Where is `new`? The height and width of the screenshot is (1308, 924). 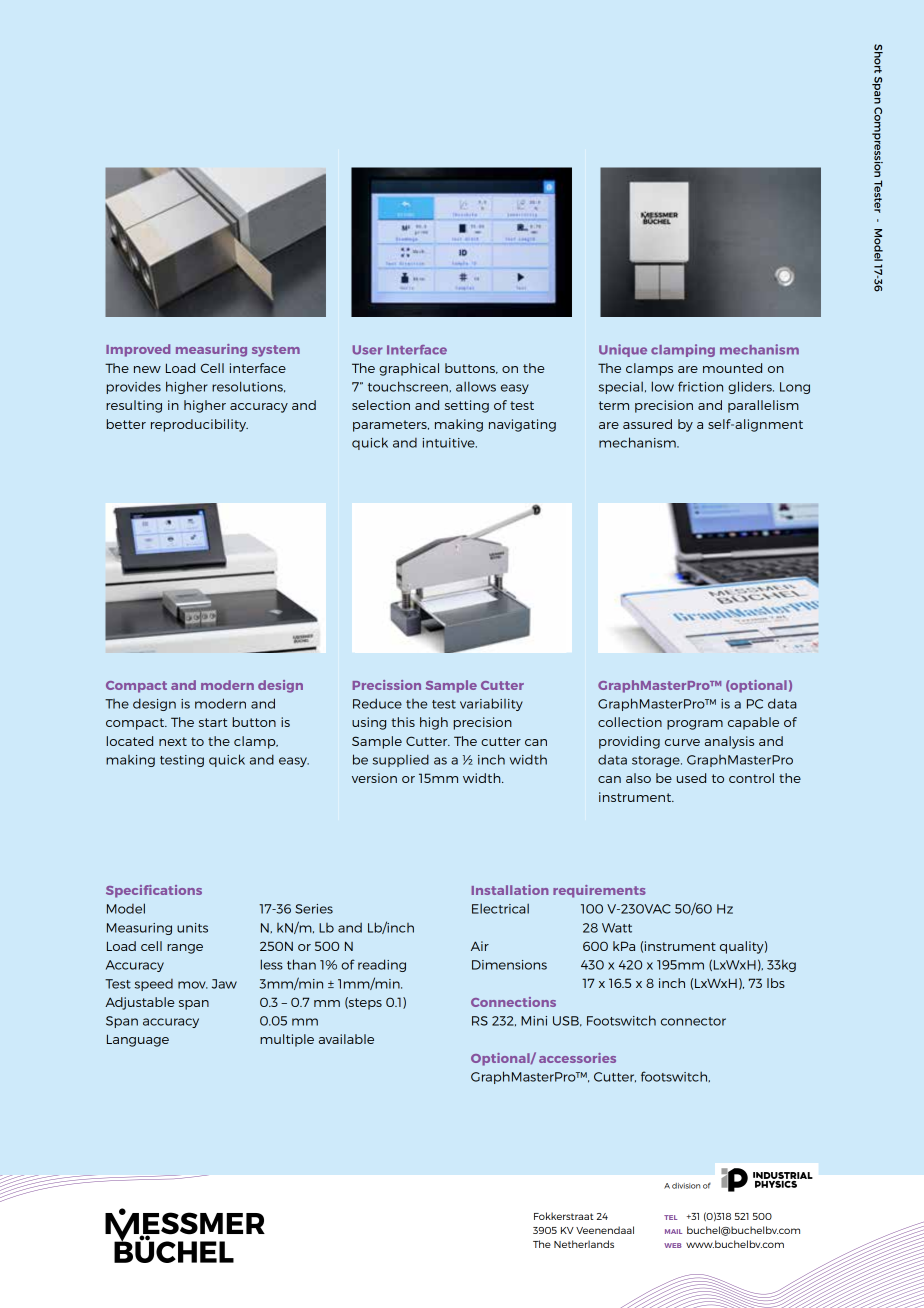
new is located at coordinates (147, 369).
